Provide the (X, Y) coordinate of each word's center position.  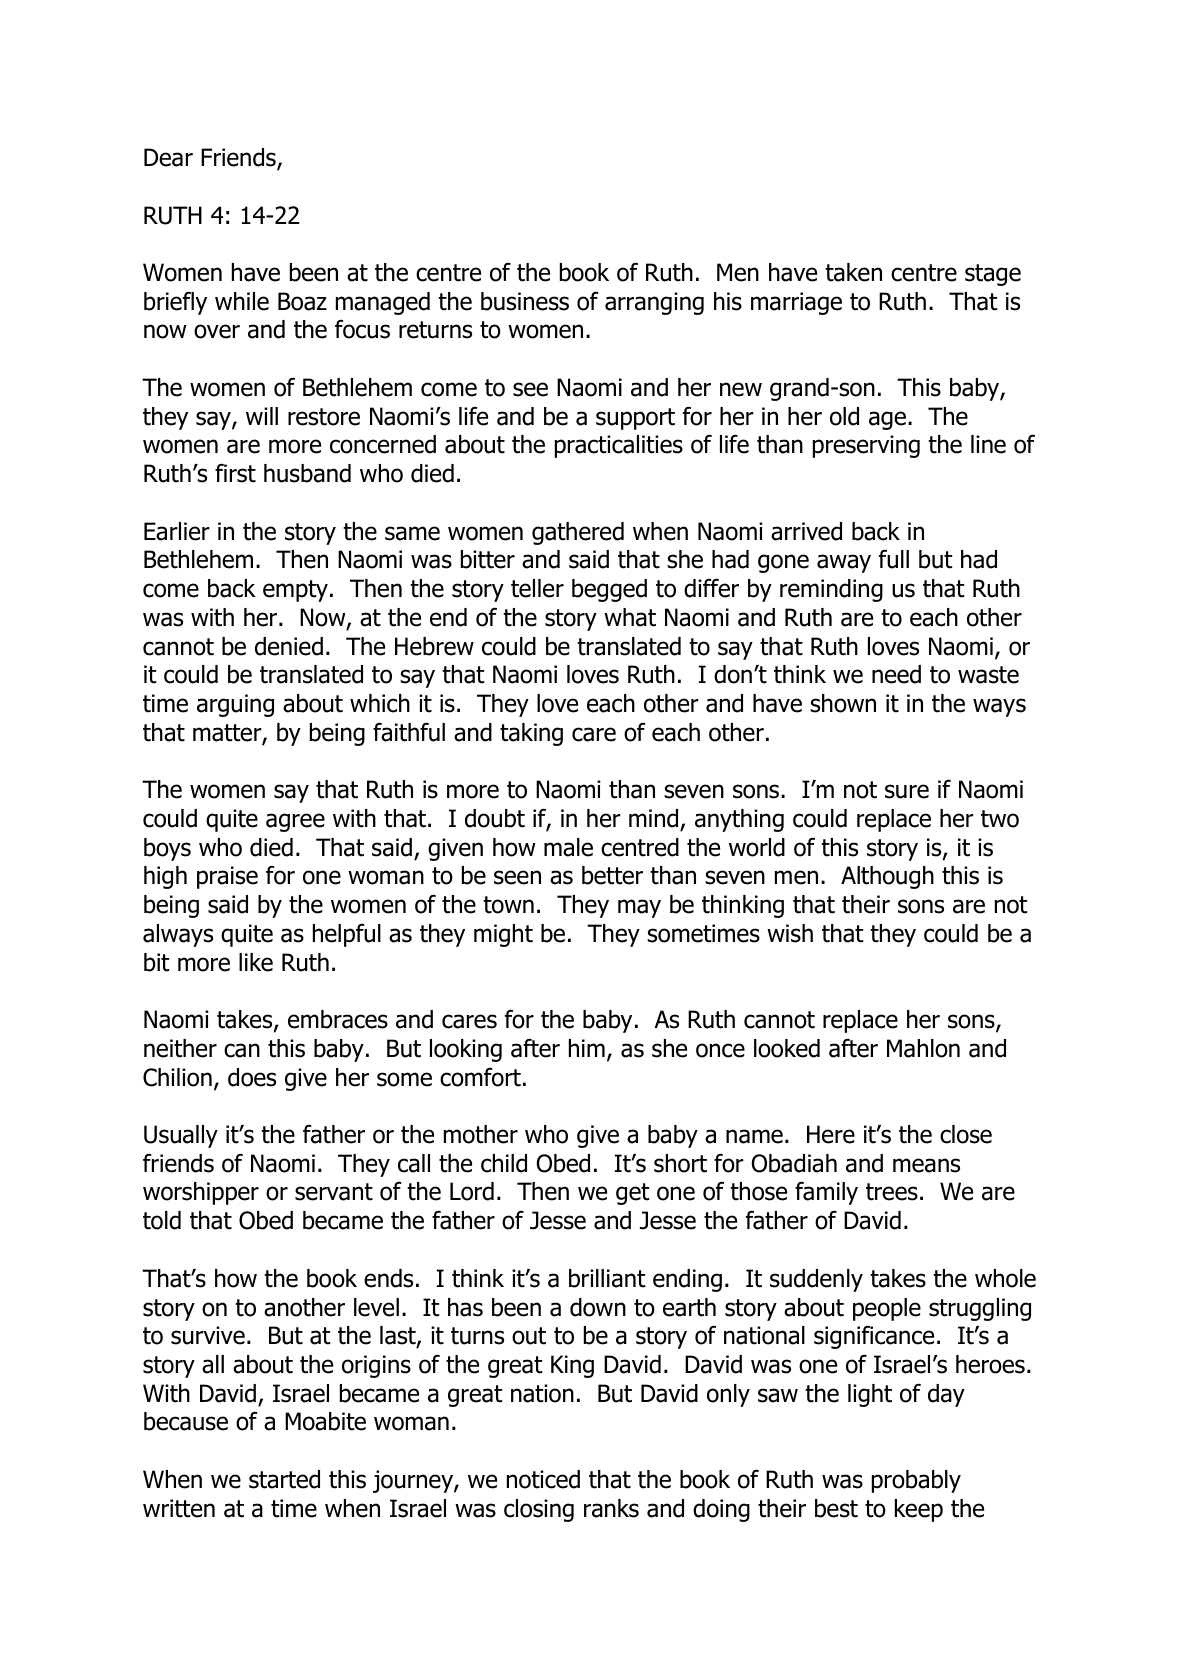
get (632, 1194)
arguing (235, 705)
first (235, 473)
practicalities (619, 446)
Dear (168, 157)
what (630, 617)
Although (887, 877)
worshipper (201, 1193)
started (284, 1479)
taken (853, 272)
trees (892, 1192)
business (525, 301)
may (639, 908)
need (896, 674)
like (256, 962)
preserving (866, 446)
